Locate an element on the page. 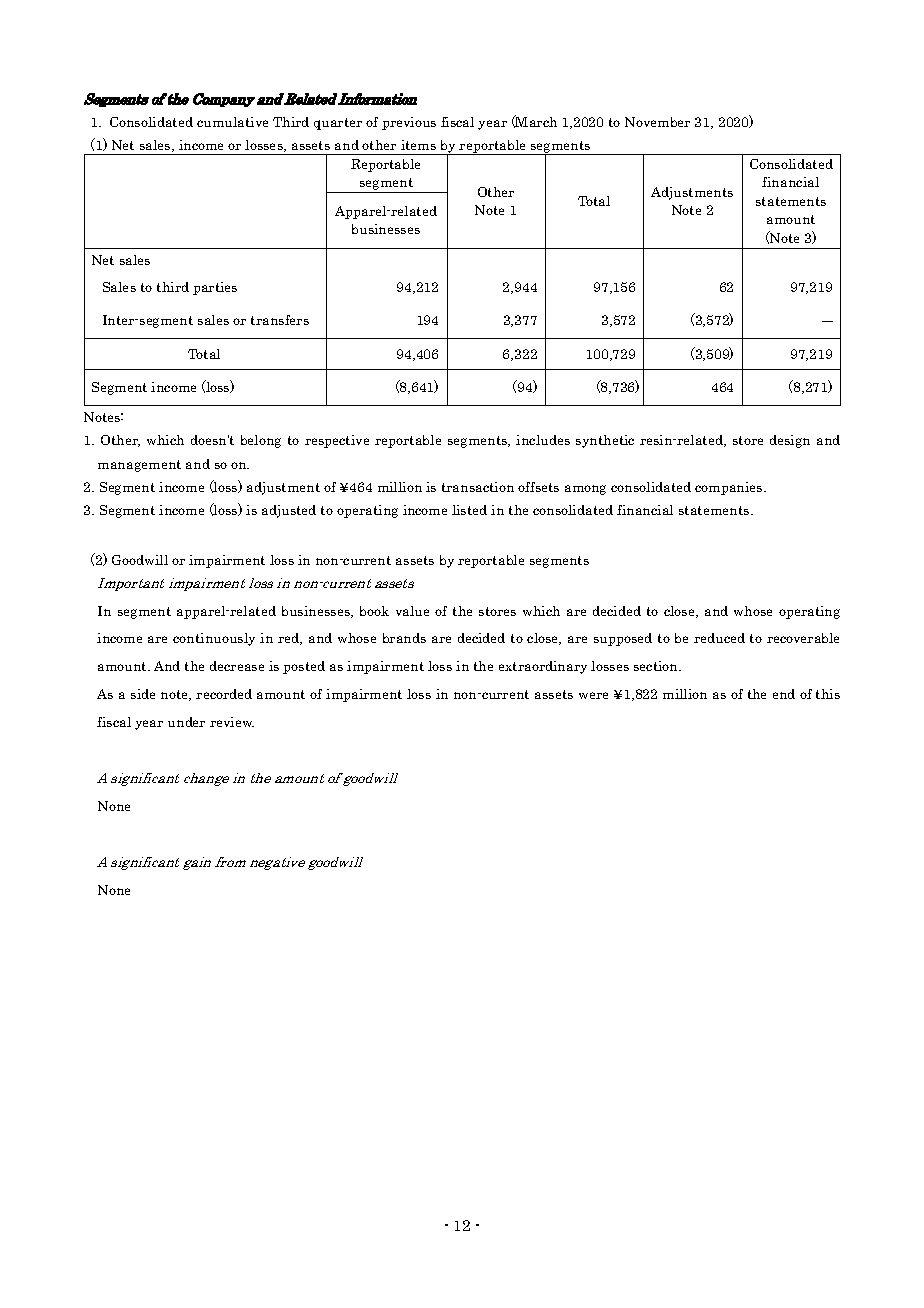 Image resolution: width=924 pixels, height=1308 pixels. cumulative is located at coordinates (232, 122).
